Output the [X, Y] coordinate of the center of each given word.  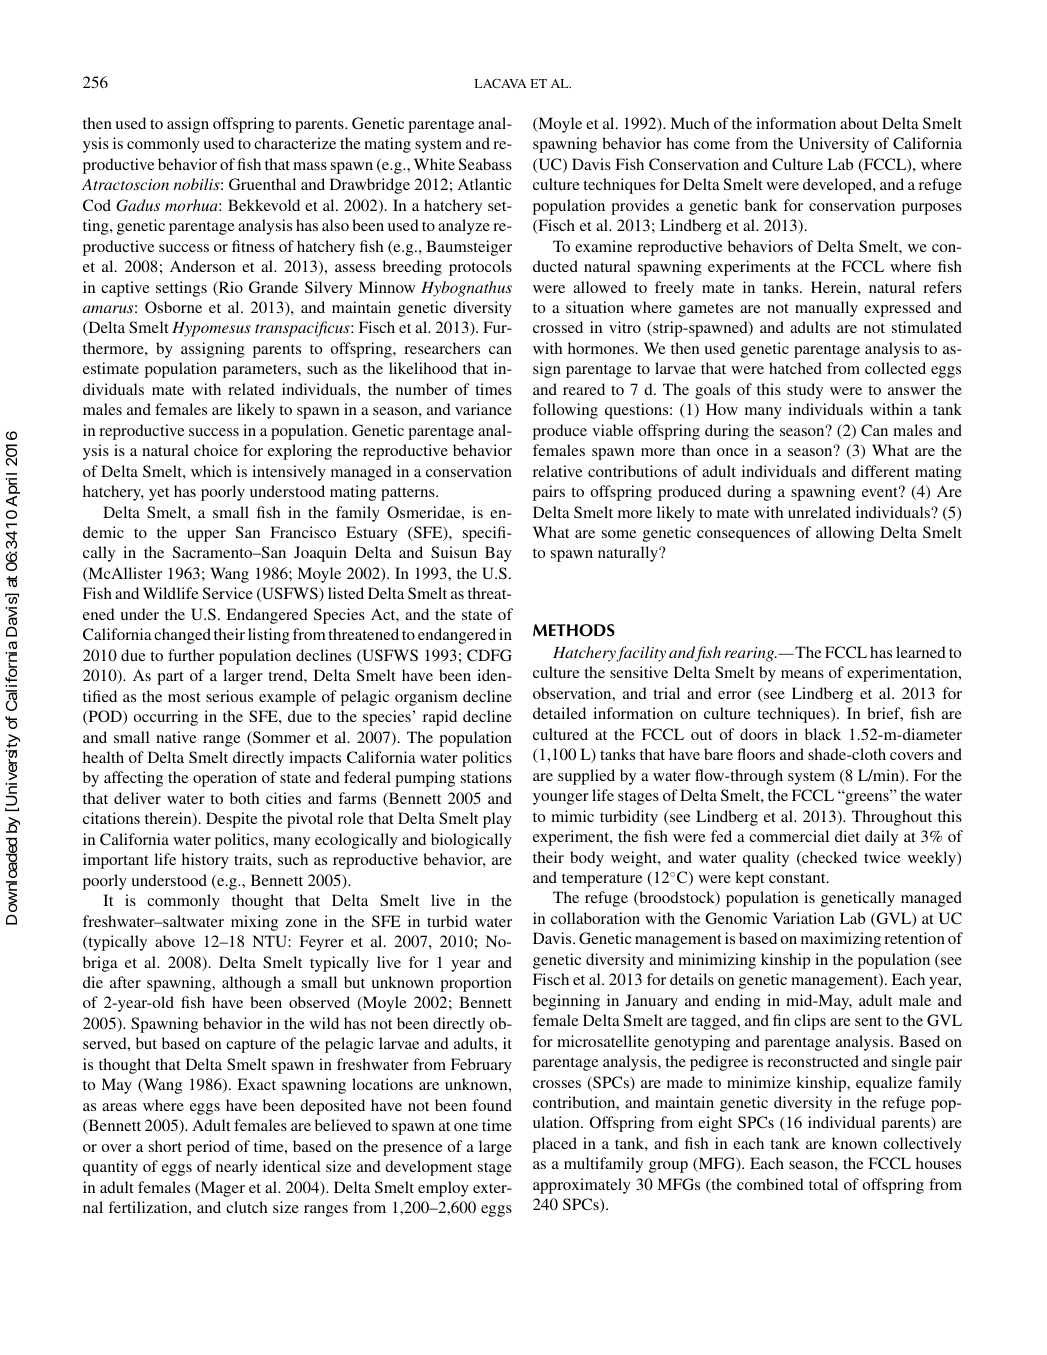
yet [159, 494]
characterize [295, 143]
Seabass [485, 164]
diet [847, 836]
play [497, 820]
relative [558, 471]
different [880, 471]
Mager [221, 1189]
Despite [232, 820]
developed [838, 186]
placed [555, 1145]
